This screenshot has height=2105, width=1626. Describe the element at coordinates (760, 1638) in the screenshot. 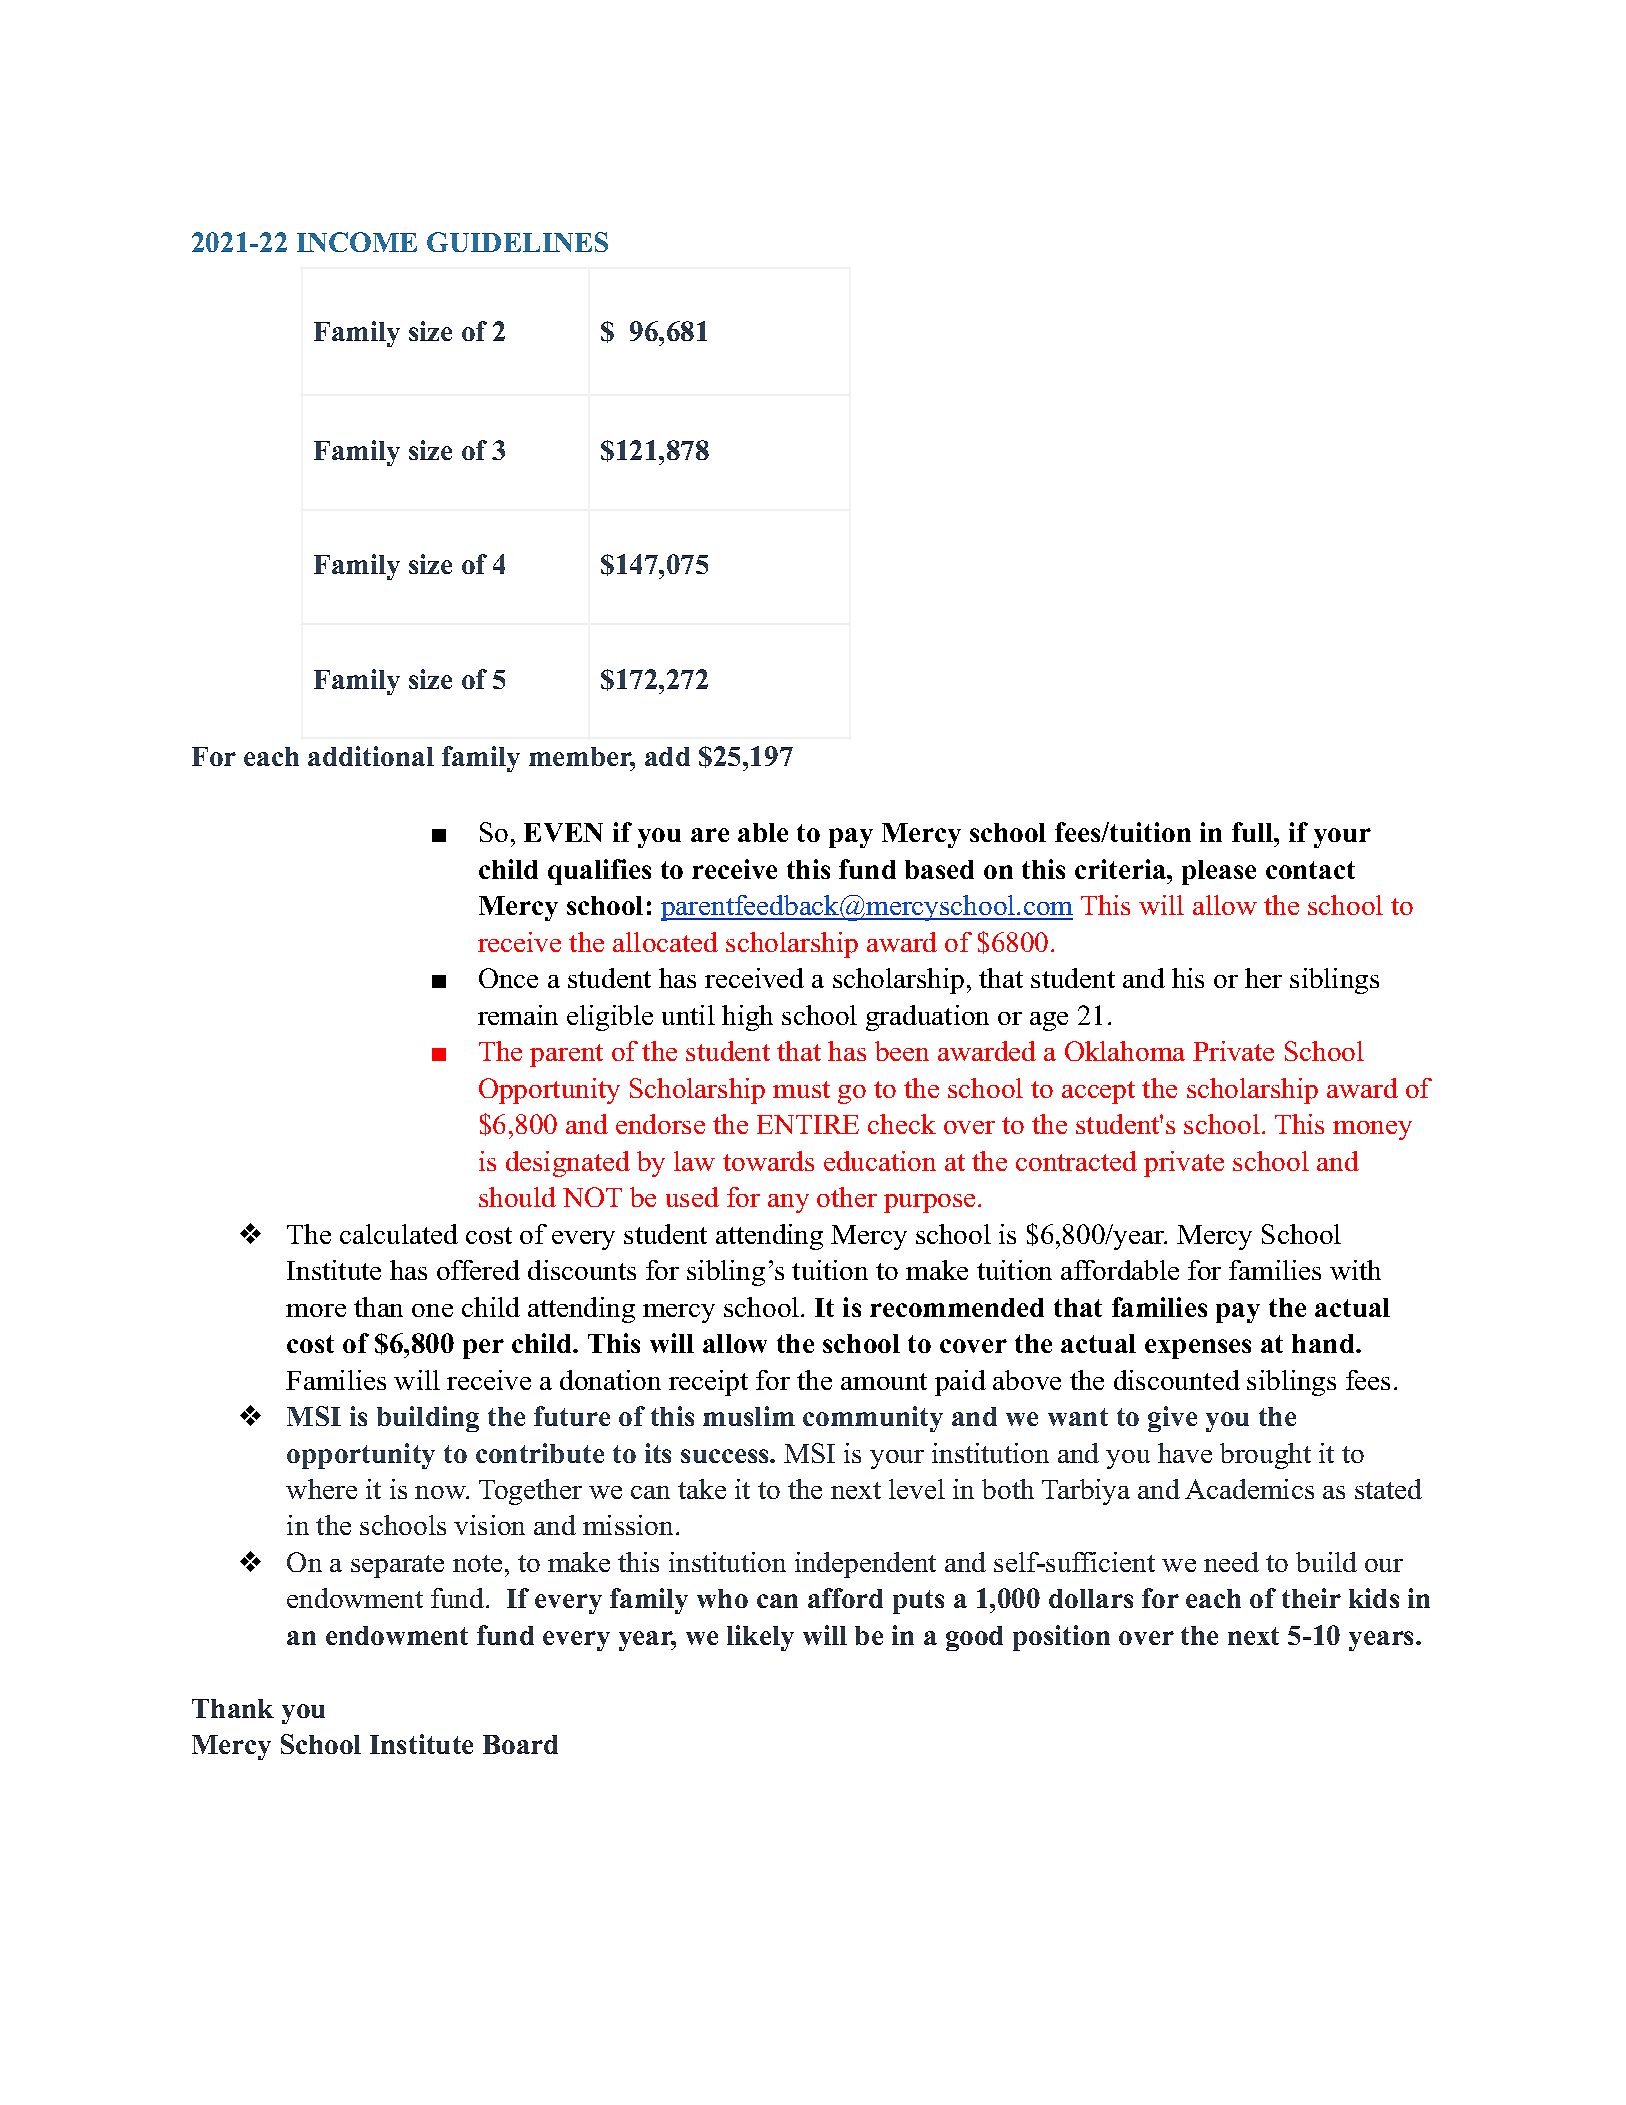

I see `likely` at that location.
